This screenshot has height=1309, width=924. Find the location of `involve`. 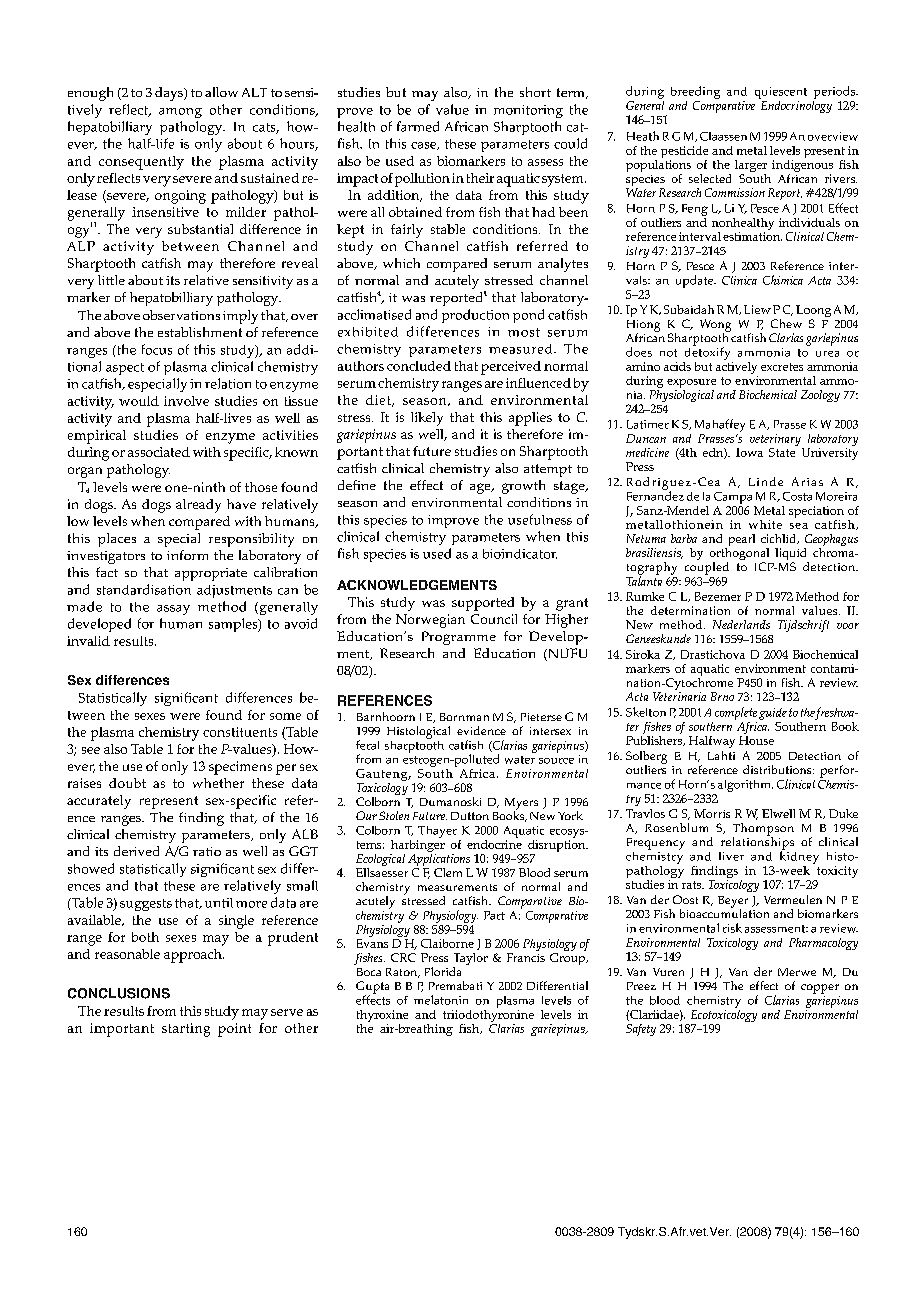

involve is located at coordinates (186, 401).
